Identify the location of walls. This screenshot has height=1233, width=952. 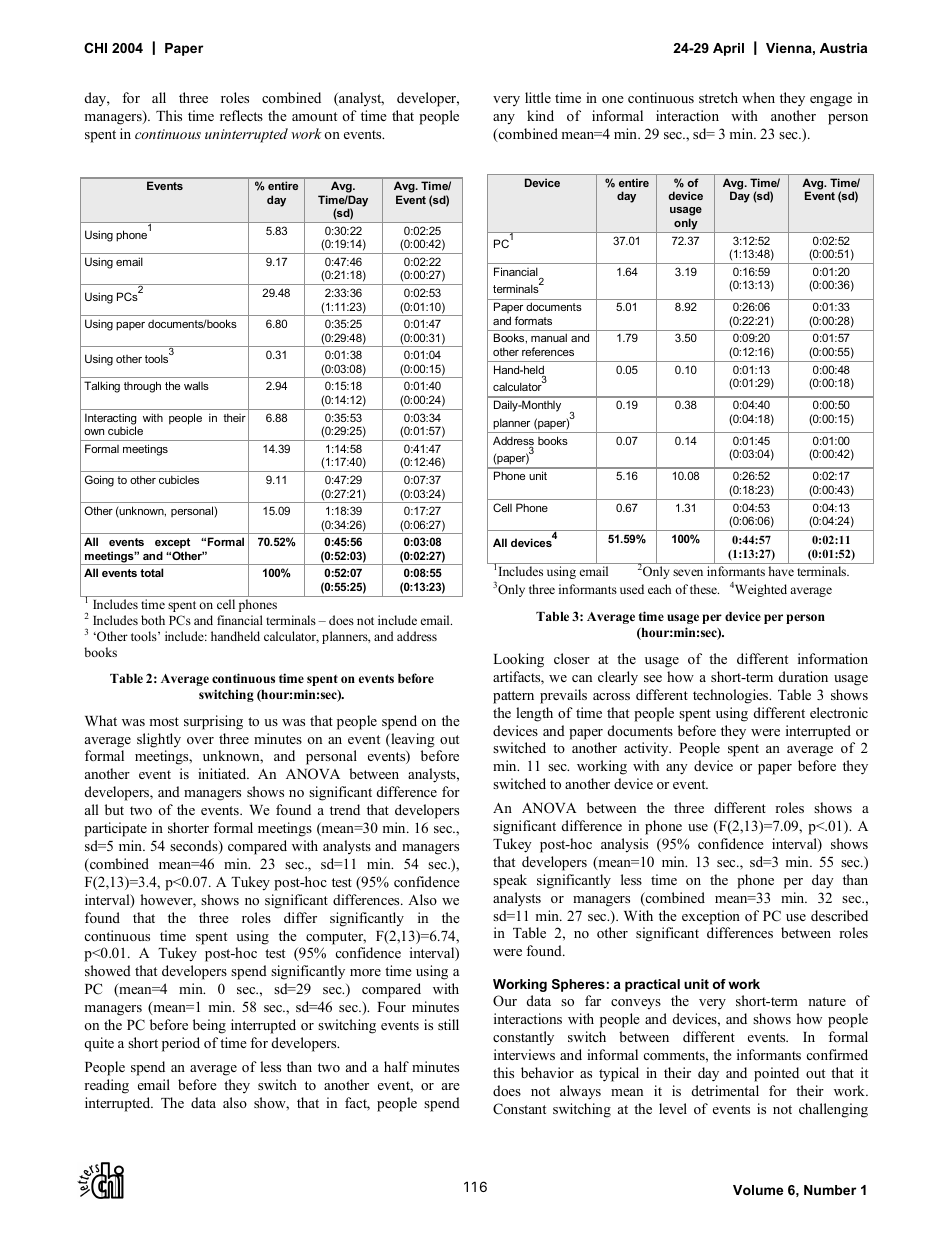
(196, 385).
